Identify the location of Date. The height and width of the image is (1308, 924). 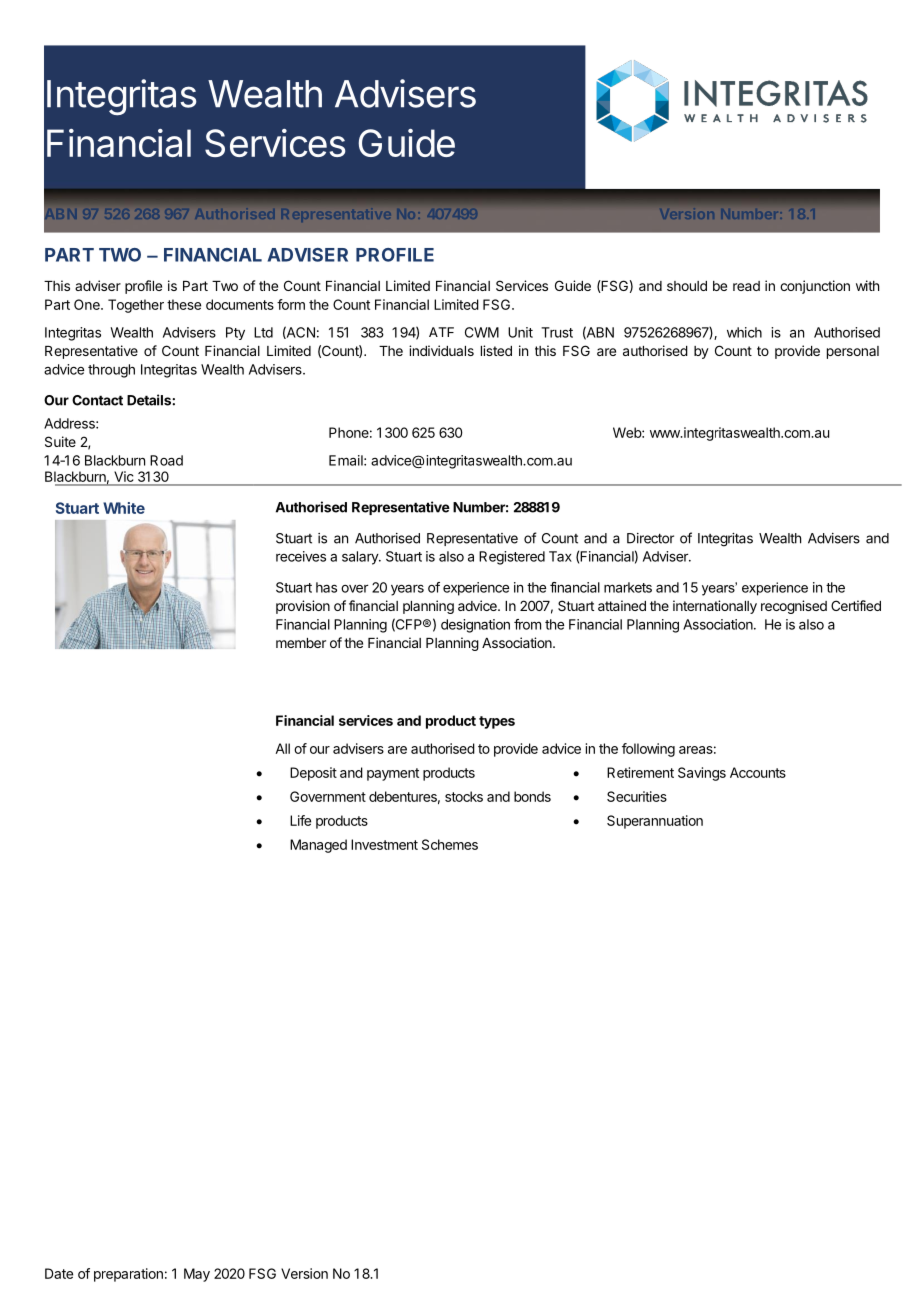
(59, 1273).
